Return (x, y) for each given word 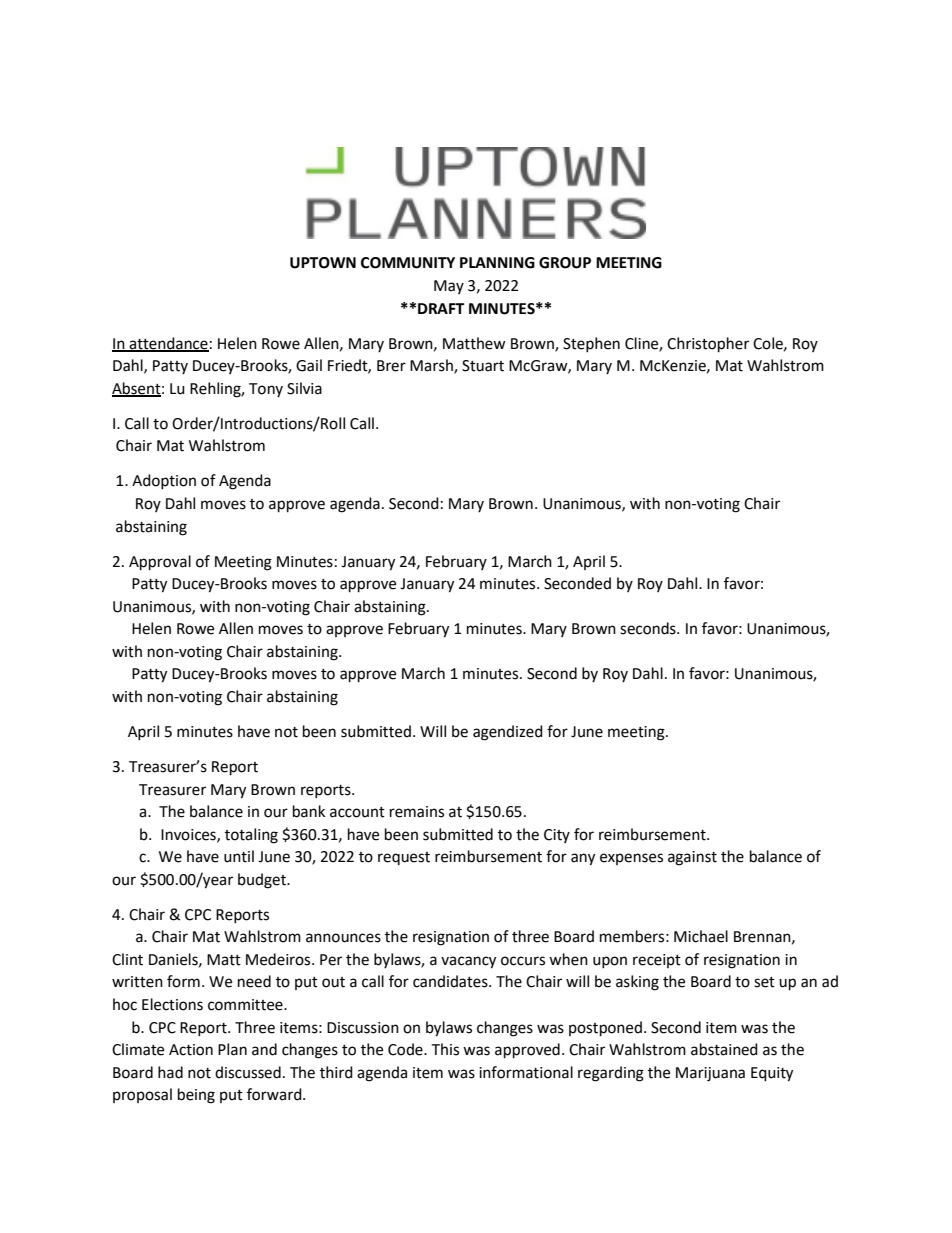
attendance (168, 344)
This (445, 1049)
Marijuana (710, 1074)
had (170, 1072)
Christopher (708, 345)
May (449, 287)
